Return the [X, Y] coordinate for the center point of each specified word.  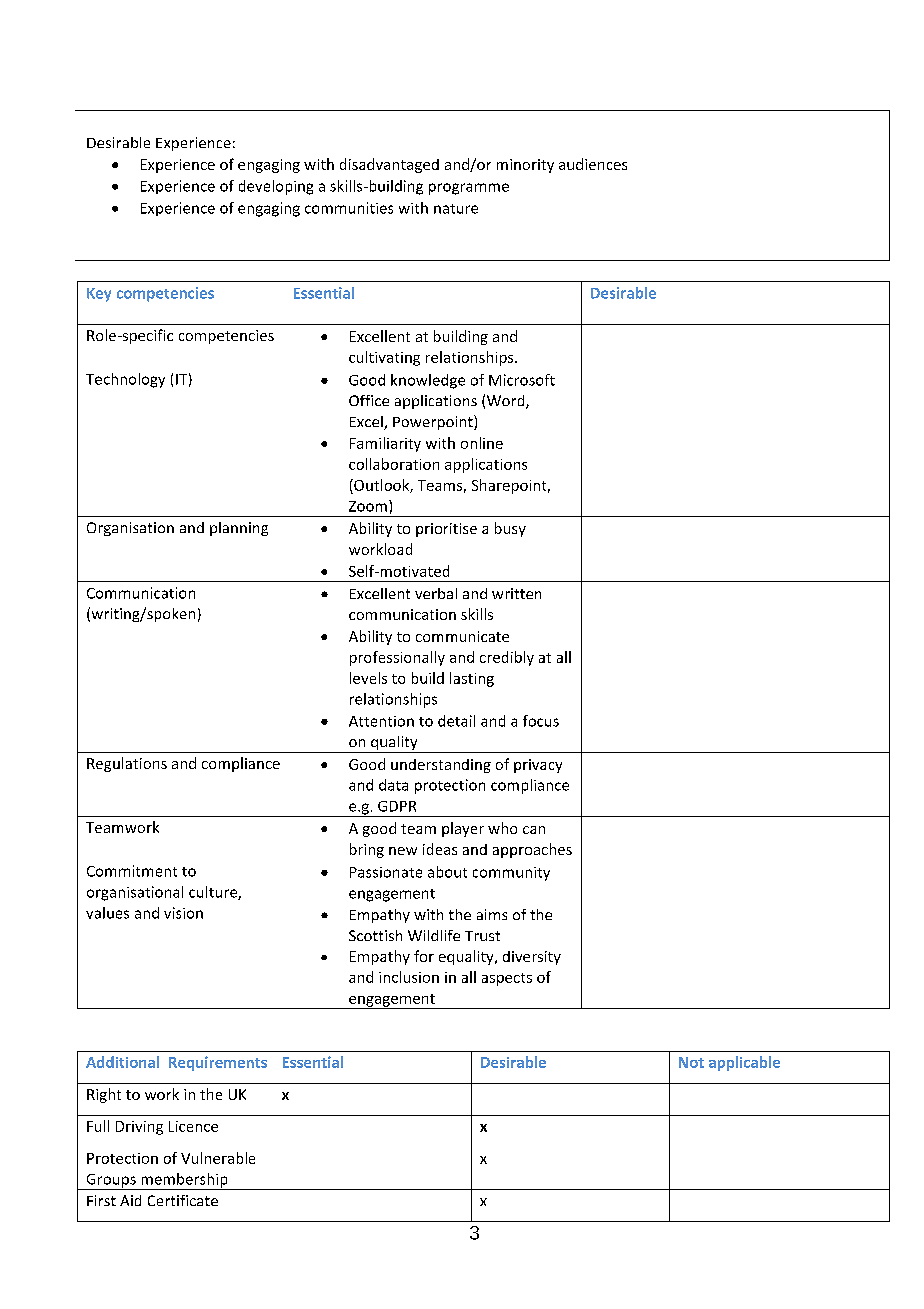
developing [276, 187]
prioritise [446, 530]
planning [239, 529]
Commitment [132, 871]
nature [456, 209]
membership [184, 1181]
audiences [593, 164]
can [534, 830]
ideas [440, 849]
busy [510, 529]
